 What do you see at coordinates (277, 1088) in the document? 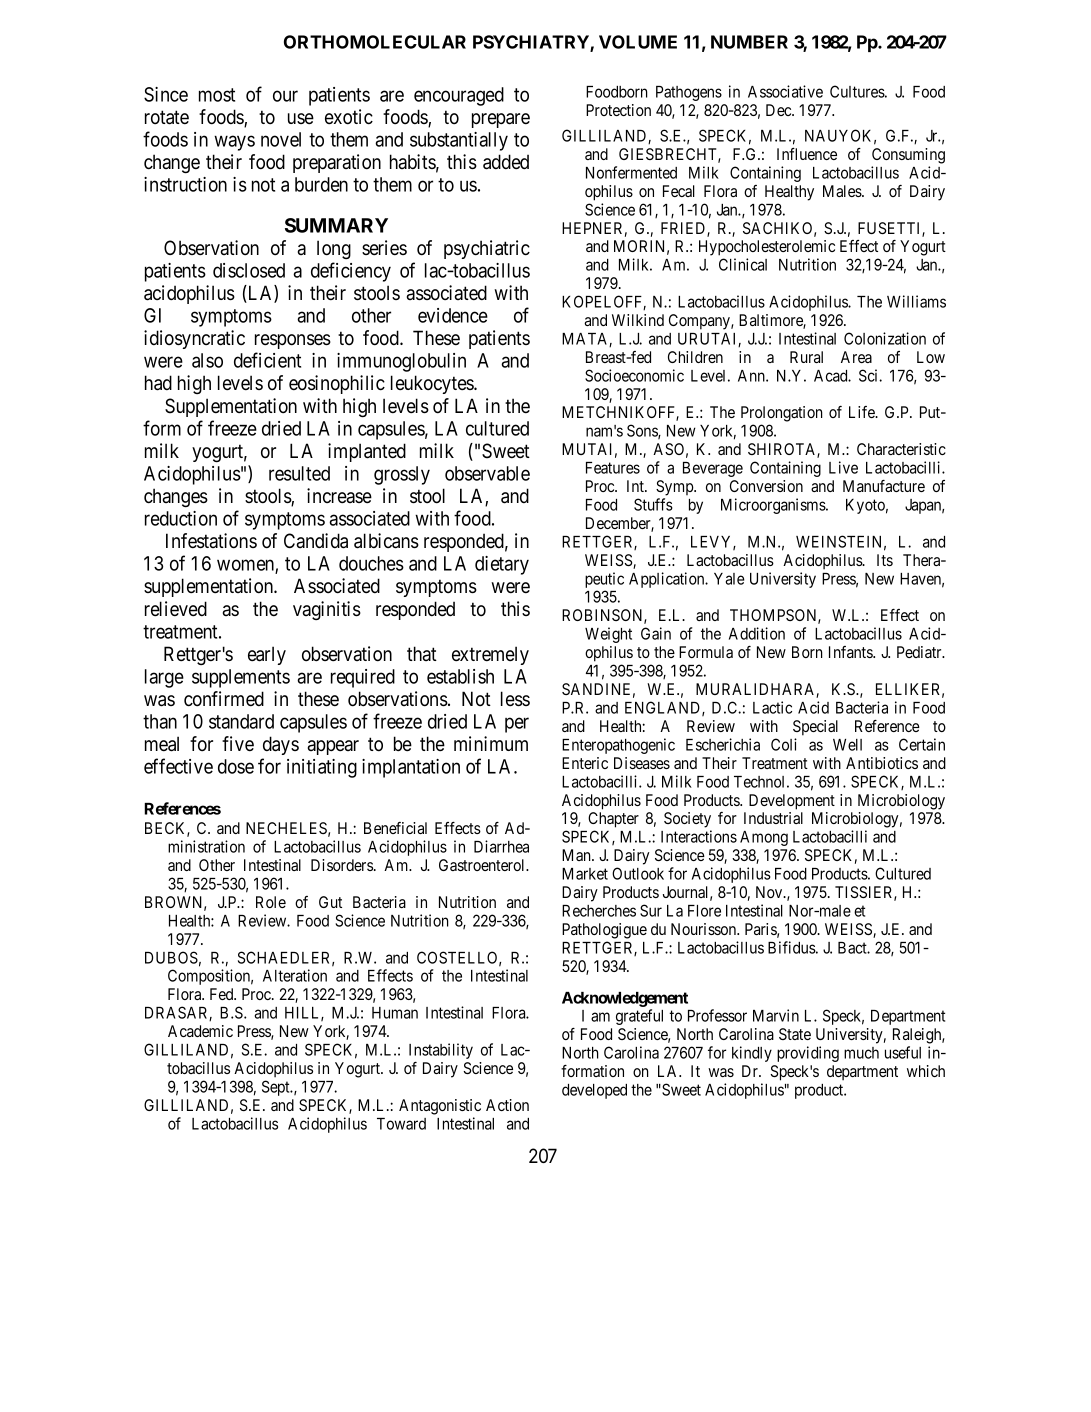
I see `Sept` at bounding box center [277, 1088].
